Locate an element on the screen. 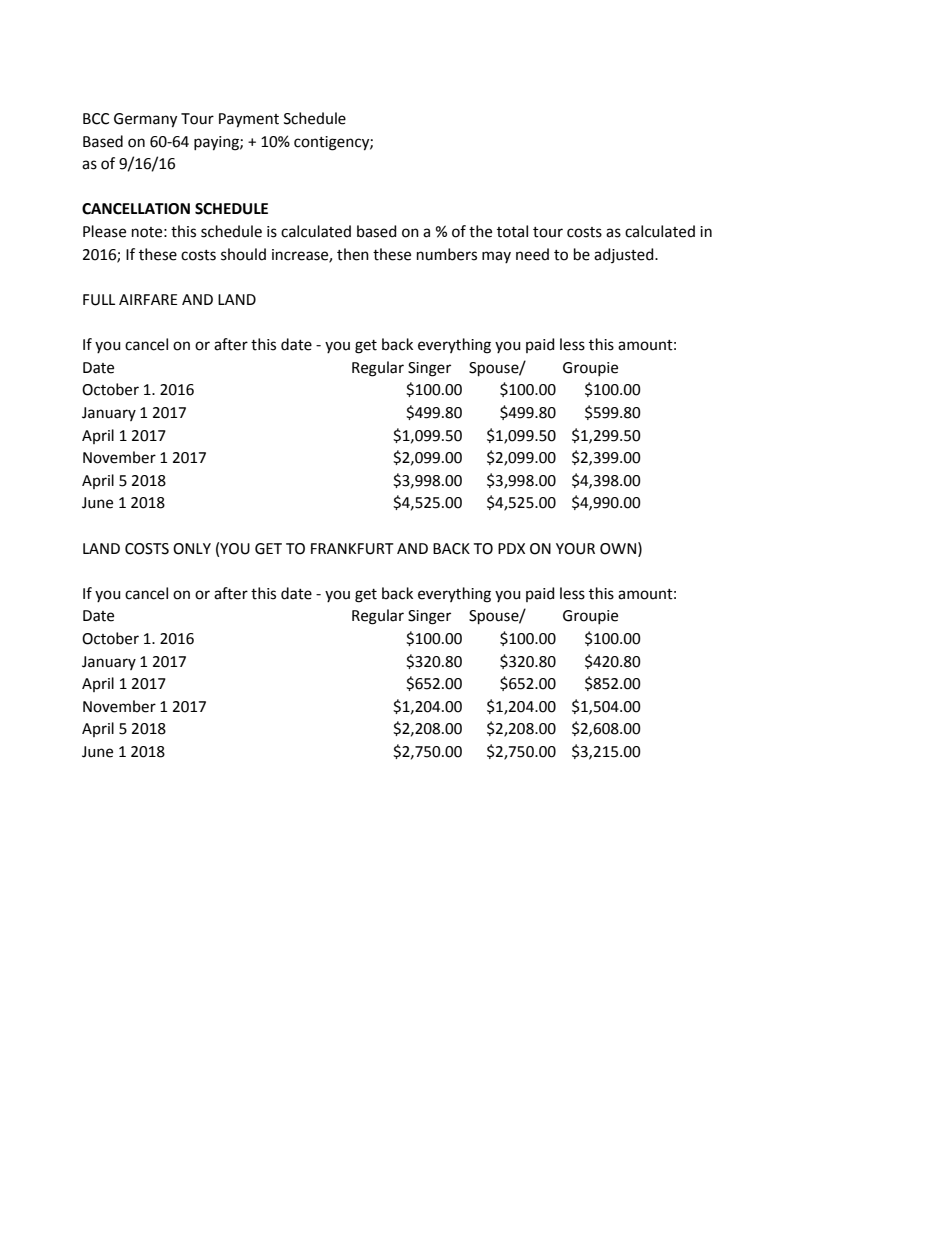 Image resolution: width=952 pixels, height=1233 pixels. AIRFARE is located at coordinates (148, 299).
